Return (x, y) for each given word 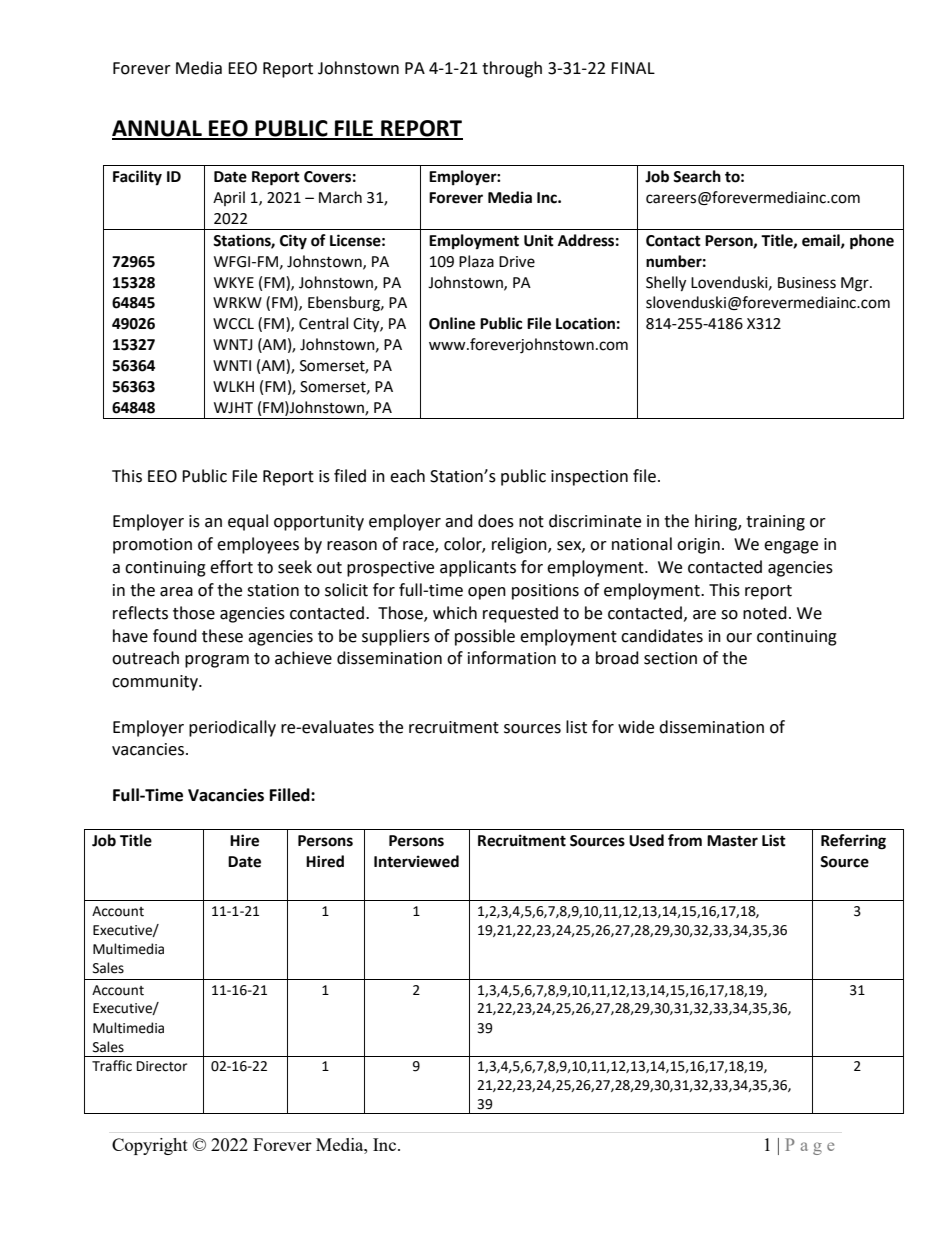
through (512, 69)
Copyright (150, 1146)
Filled (291, 795)
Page (809, 1146)
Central (323, 323)
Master (732, 841)
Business (807, 283)
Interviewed (416, 861)
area (176, 592)
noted (765, 613)
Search (697, 176)
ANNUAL (158, 129)
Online (452, 323)
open (487, 593)
